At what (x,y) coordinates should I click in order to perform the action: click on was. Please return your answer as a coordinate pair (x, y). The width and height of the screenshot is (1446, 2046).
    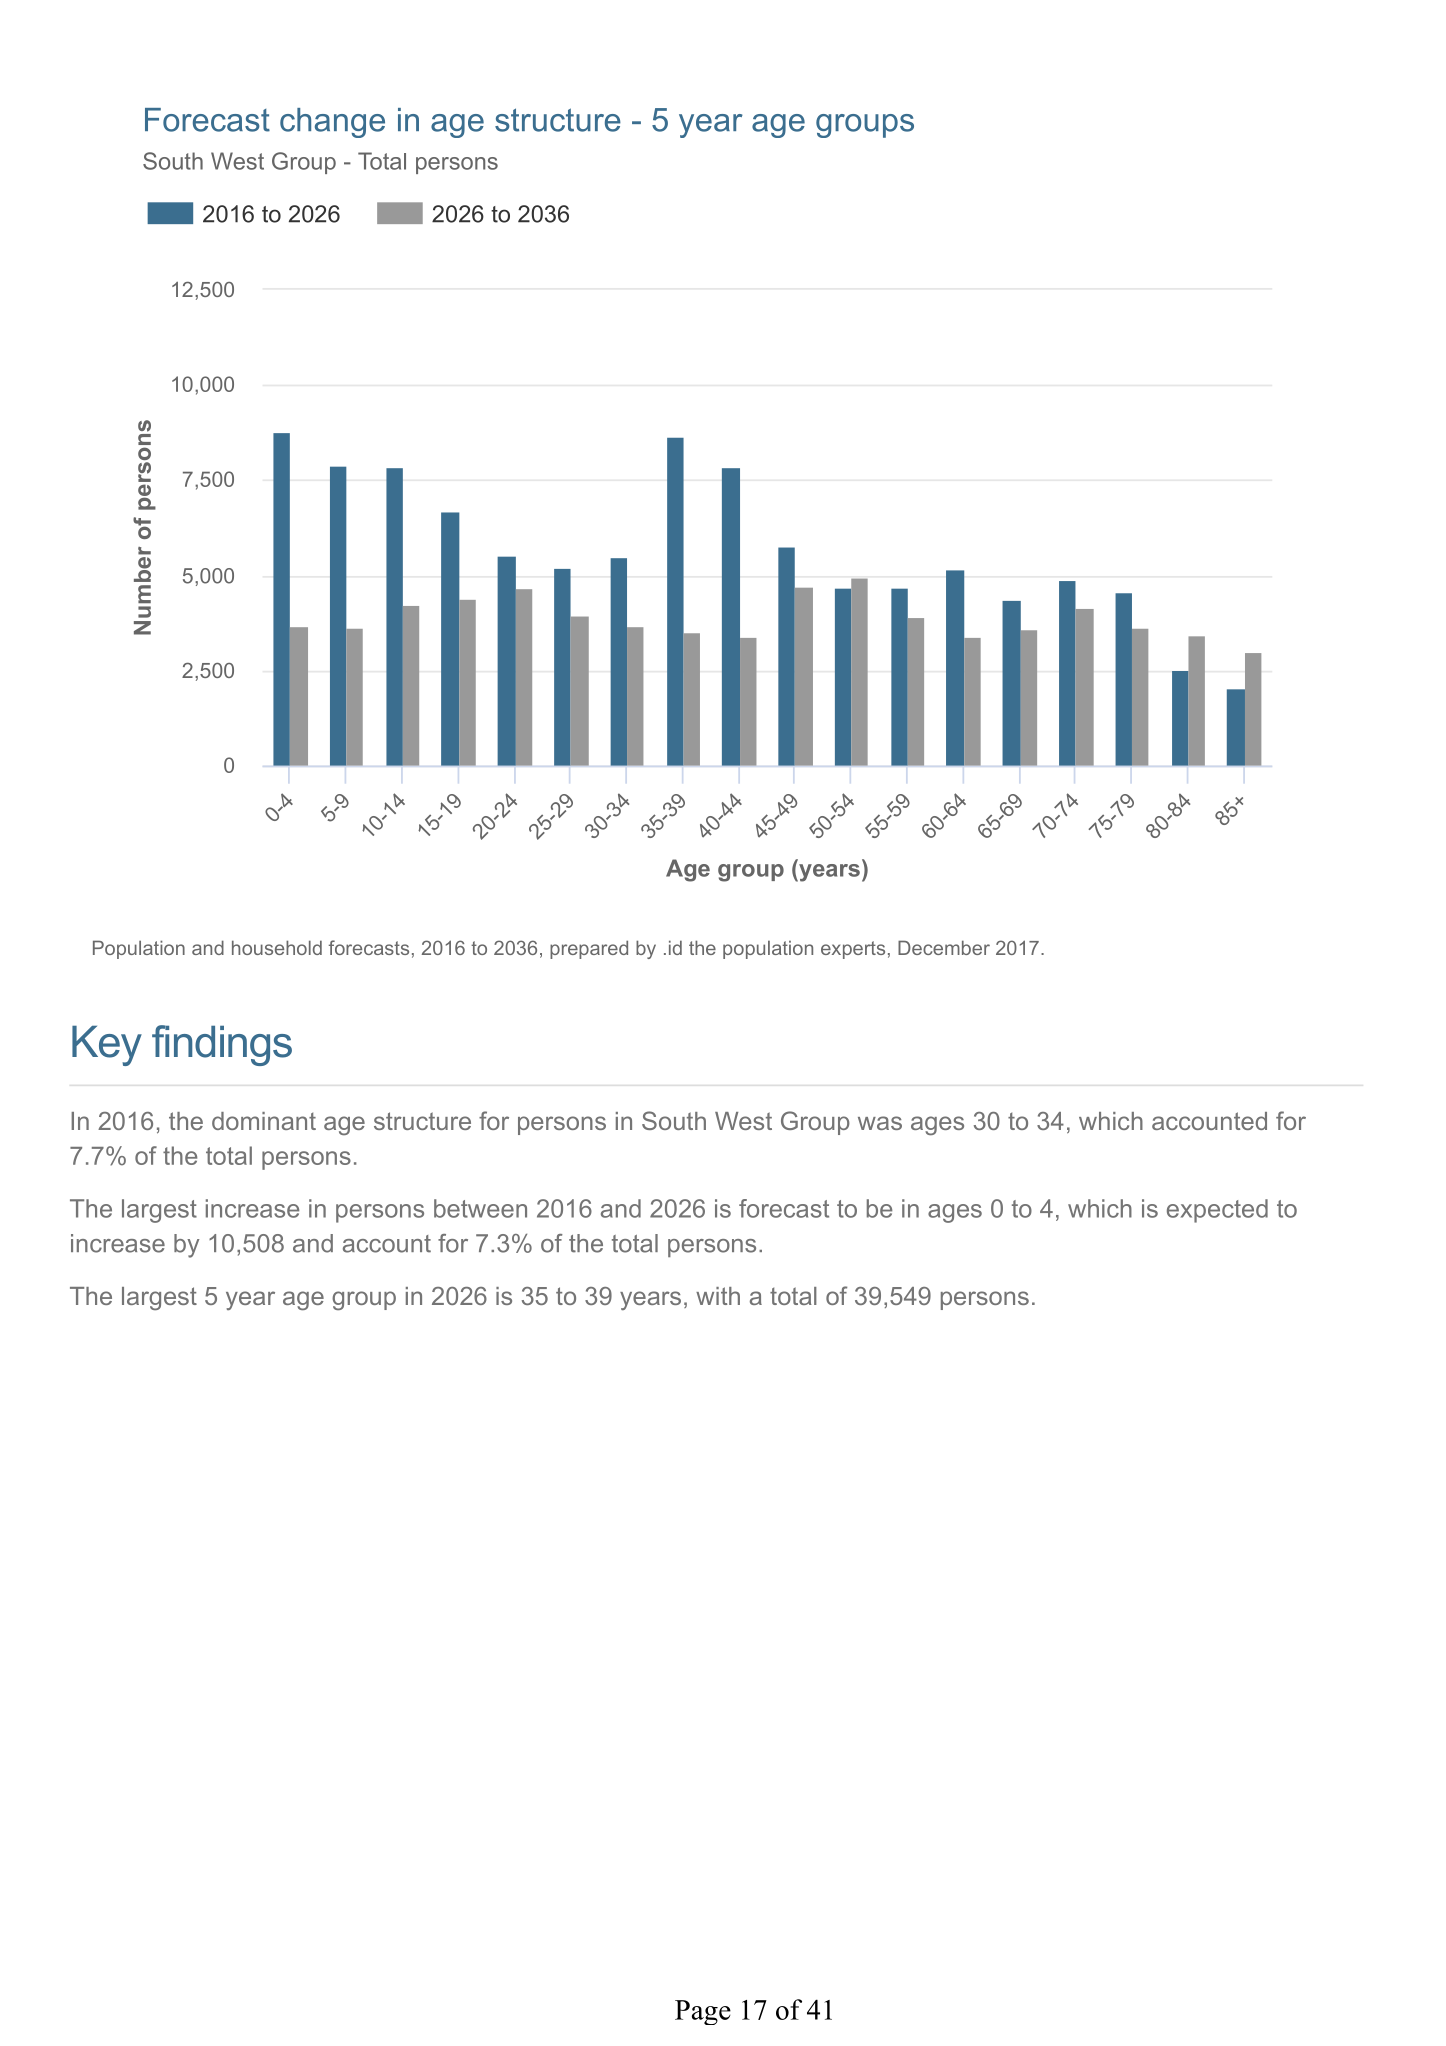
    Looking at the image, I should click on (880, 1123).
